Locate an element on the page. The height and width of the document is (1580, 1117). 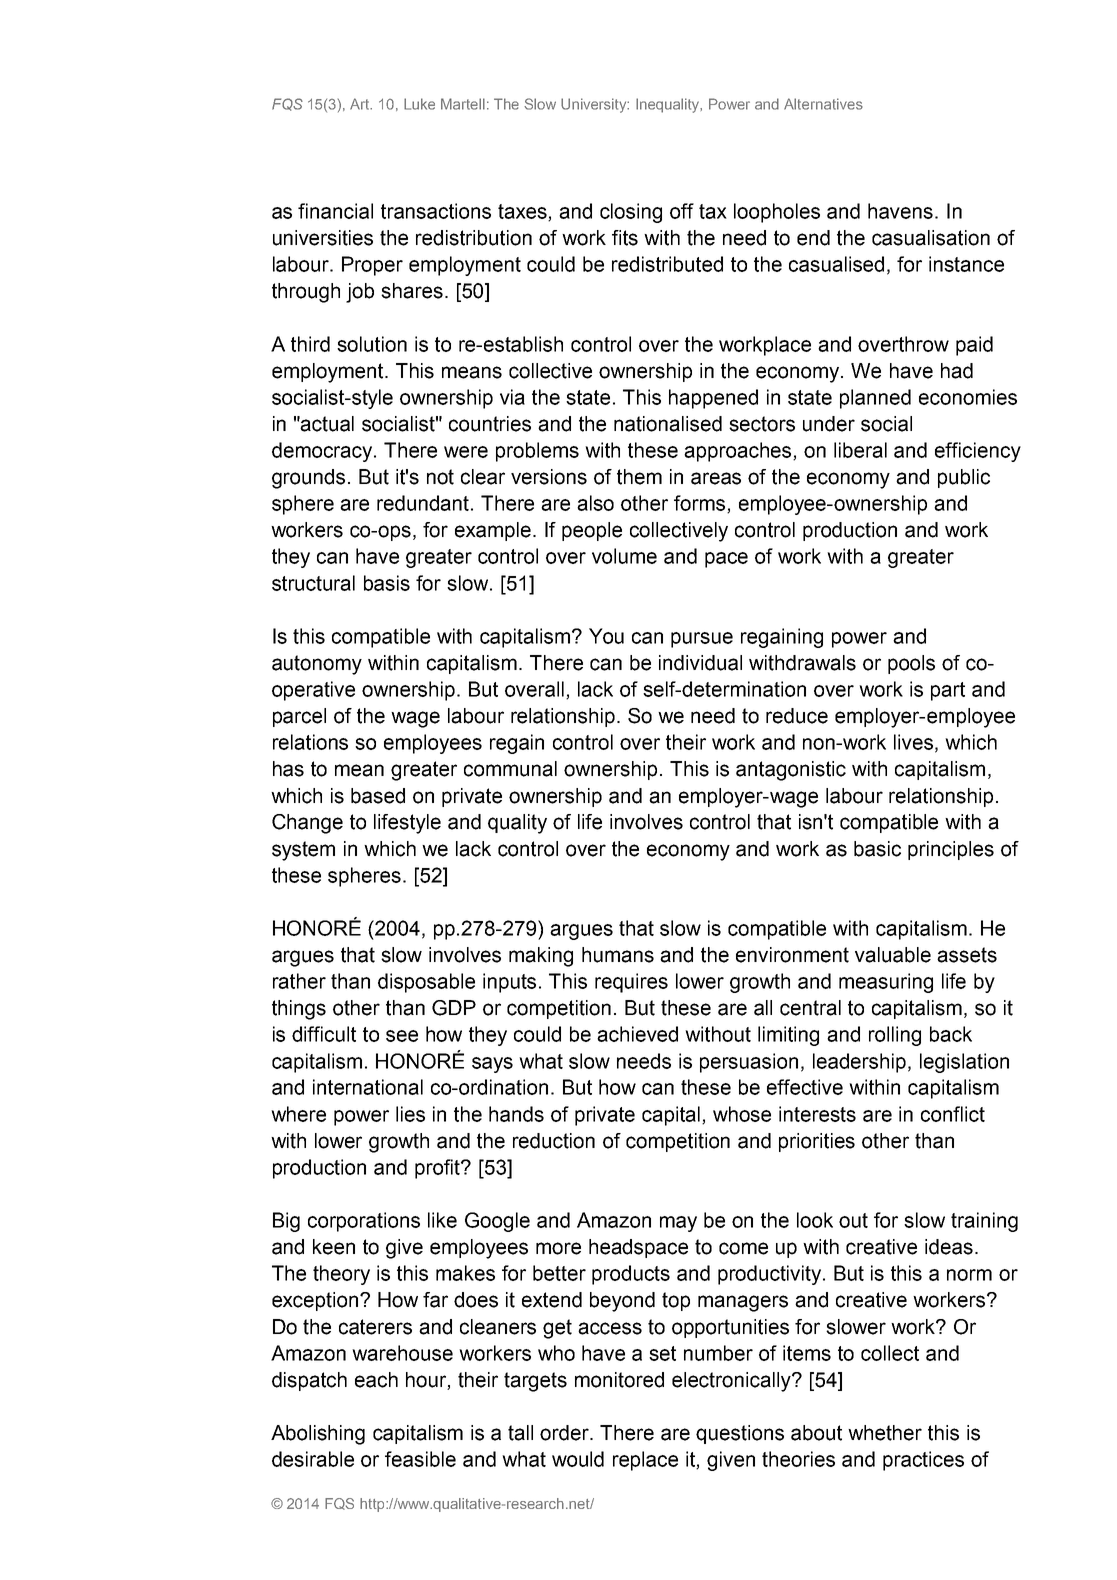
basic is located at coordinates (877, 849).
